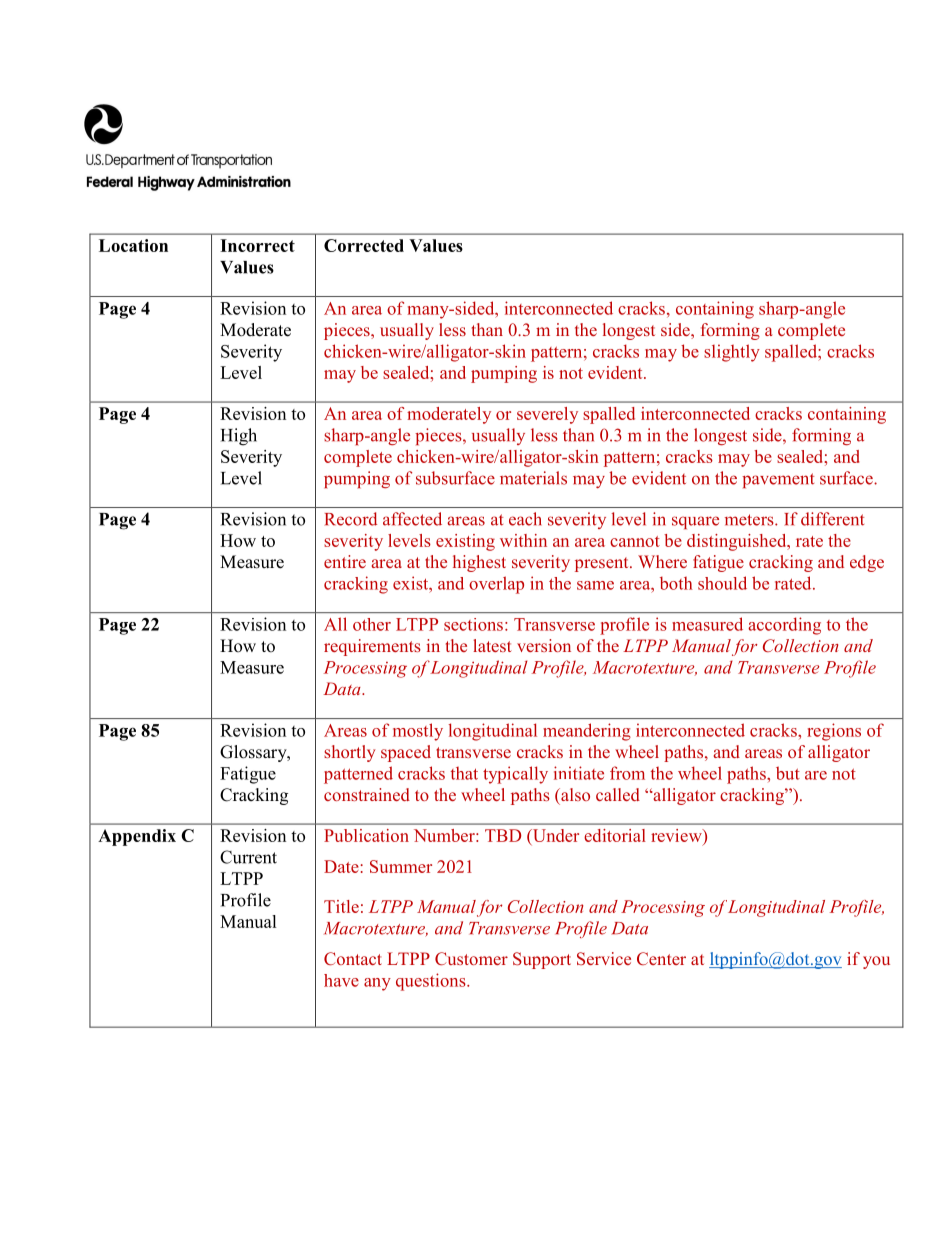  Describe the element at coordinates (876, 962) in the screenshot. I see `you` at that location.
